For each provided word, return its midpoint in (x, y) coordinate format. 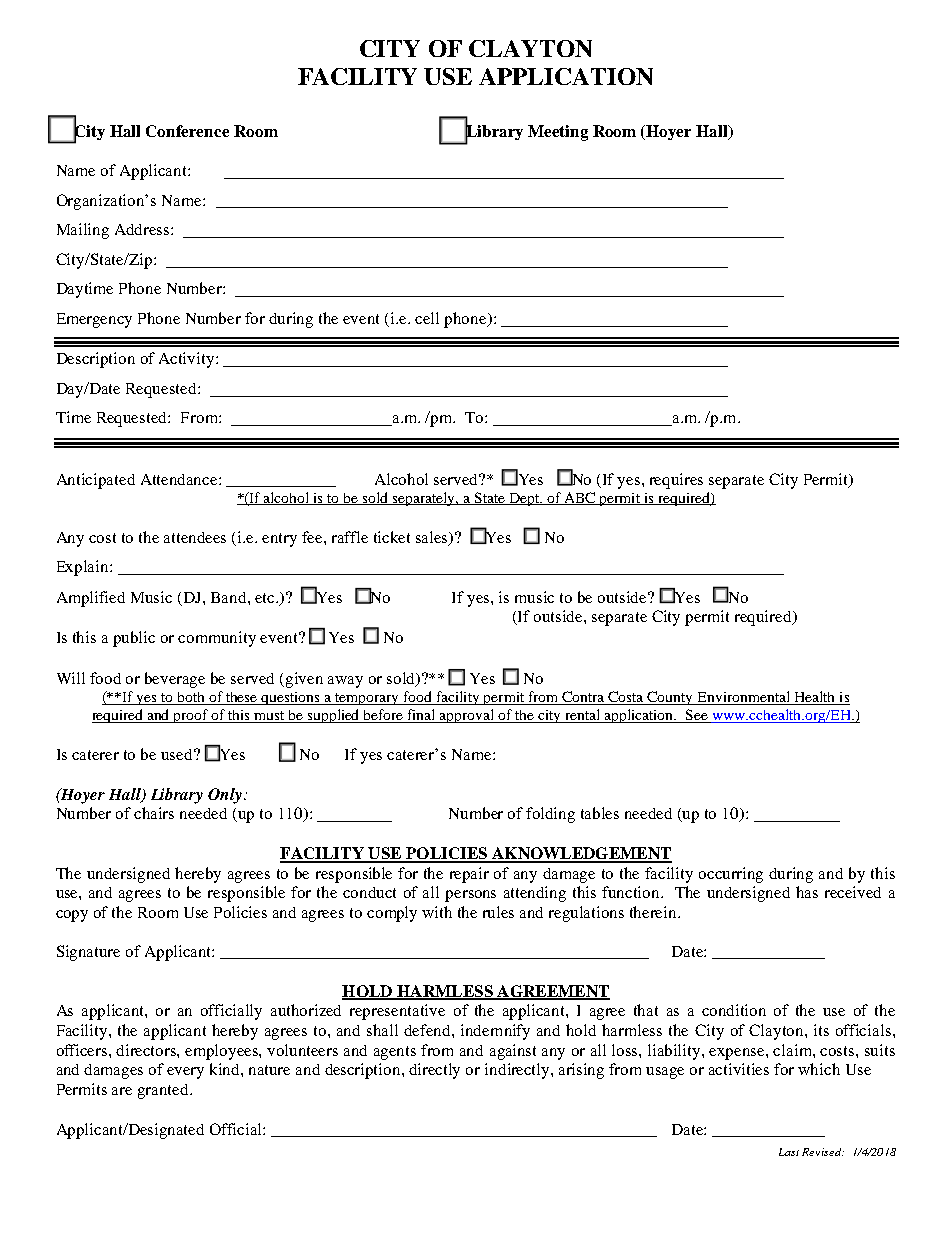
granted (164, 1091)
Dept (524, 499)
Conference (187, 131)
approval (467, 716)
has (807, 892)
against (513, 1052)
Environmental (743, 698)
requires (676, 481)
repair (469, 875)
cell (427, 318)
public (134, 639)
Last (789, 1152)
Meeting (558, 133)
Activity (188, 360)
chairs (154, 813)
